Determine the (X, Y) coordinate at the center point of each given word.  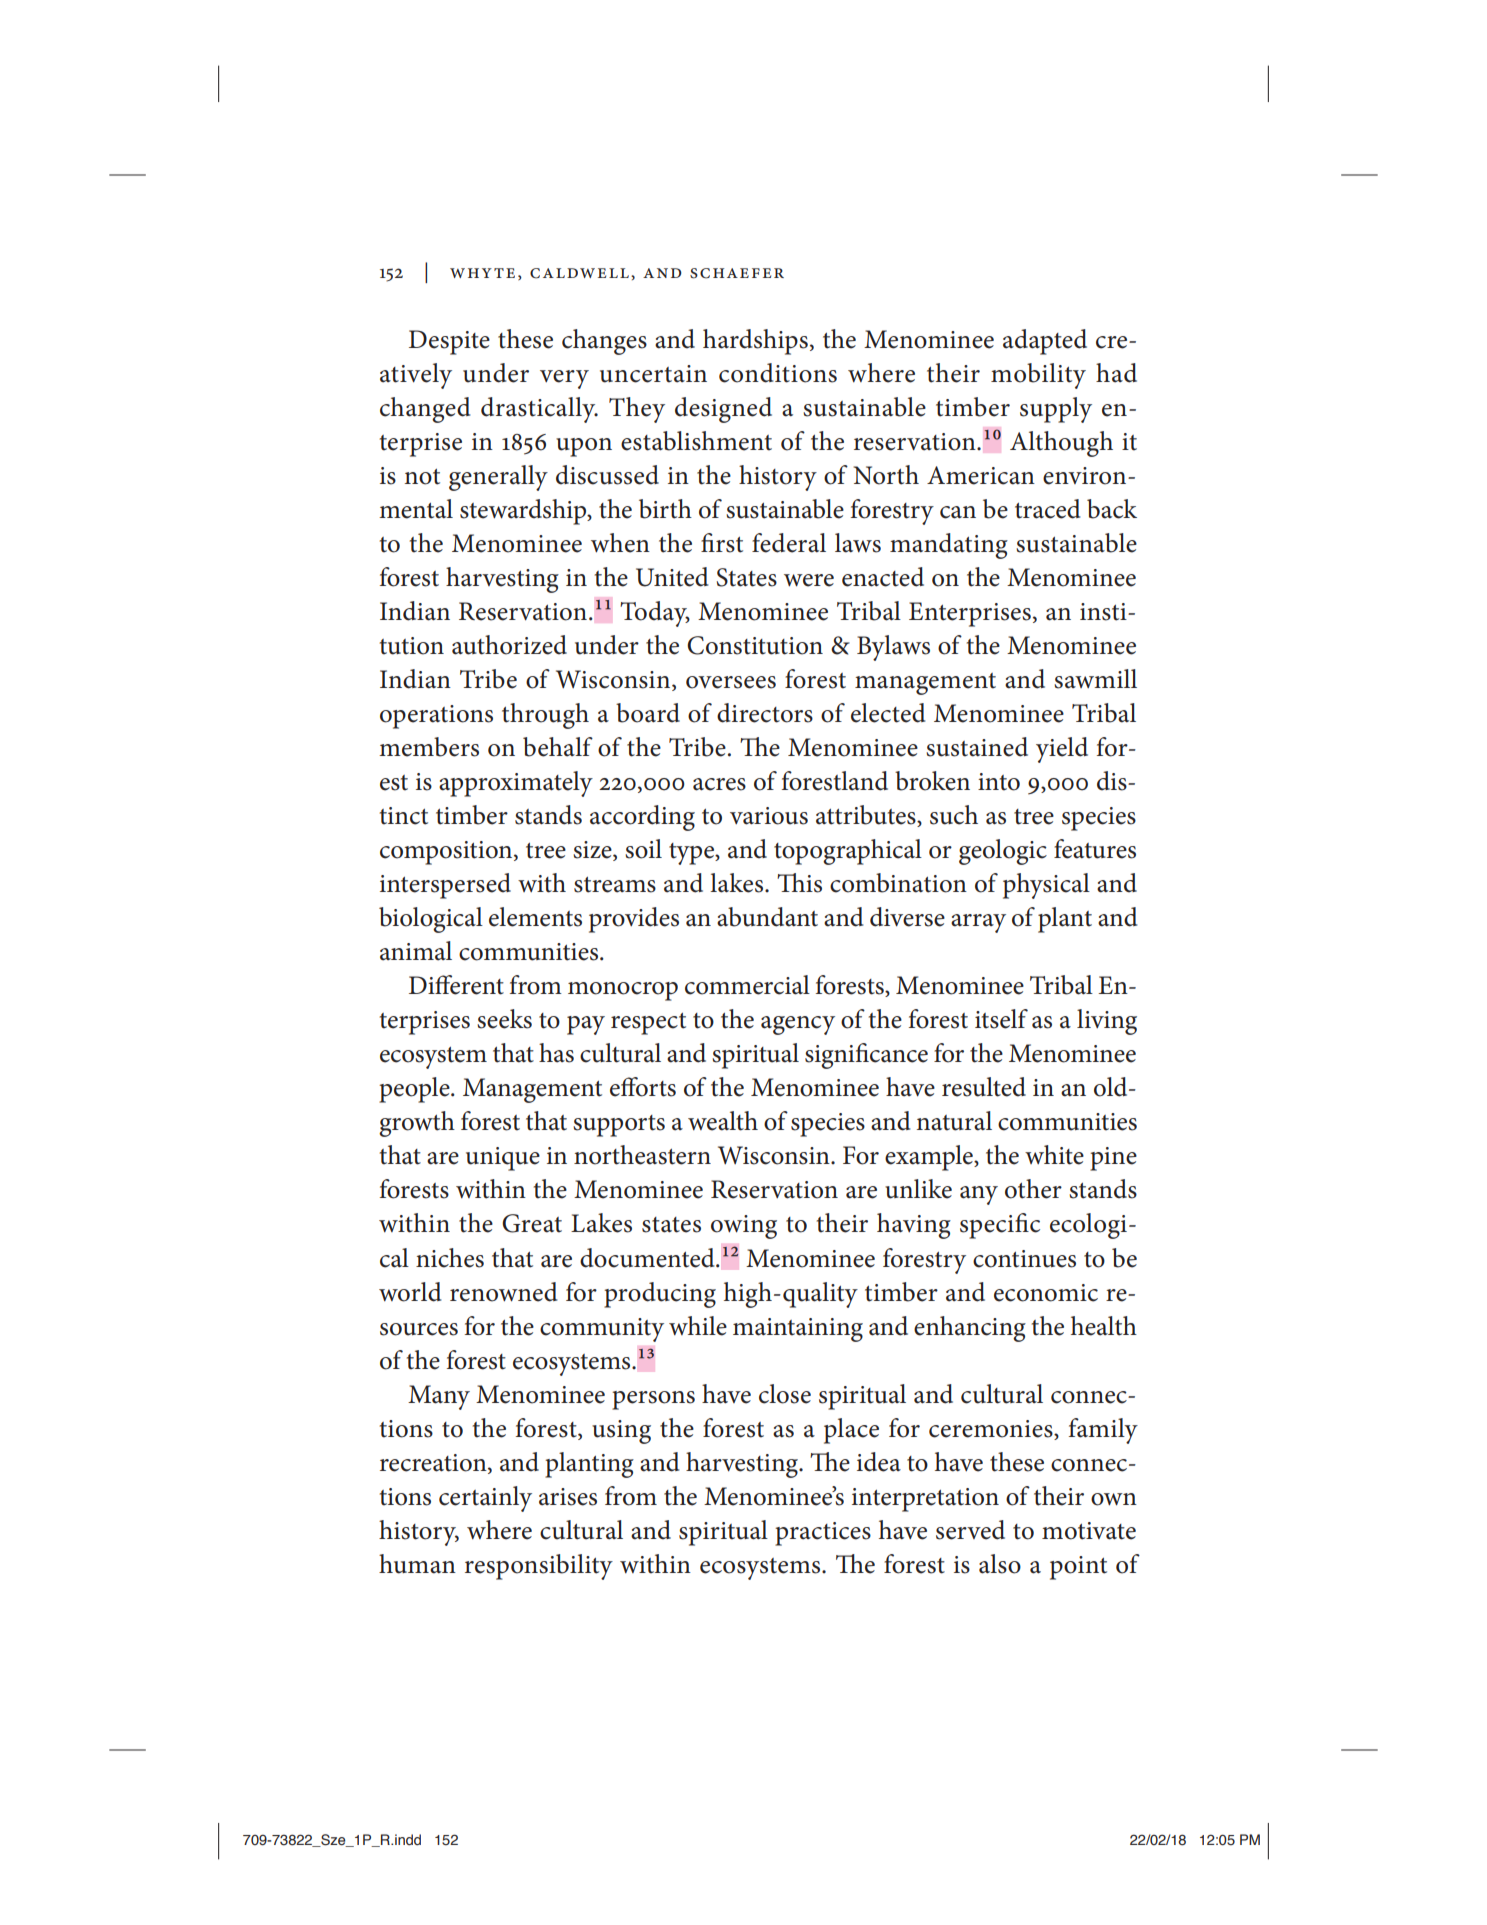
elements (535, 917)
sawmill (1095, 679)
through (545, 716)
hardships (755, 342)
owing (744, 1227)
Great (532, 1223)
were (809, 580)
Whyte (482, 273)
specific (1000, 1226)
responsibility (539, 1567)
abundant (767, 917)
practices (823, 1534)
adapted (1045, 342)
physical (1046, 886)
